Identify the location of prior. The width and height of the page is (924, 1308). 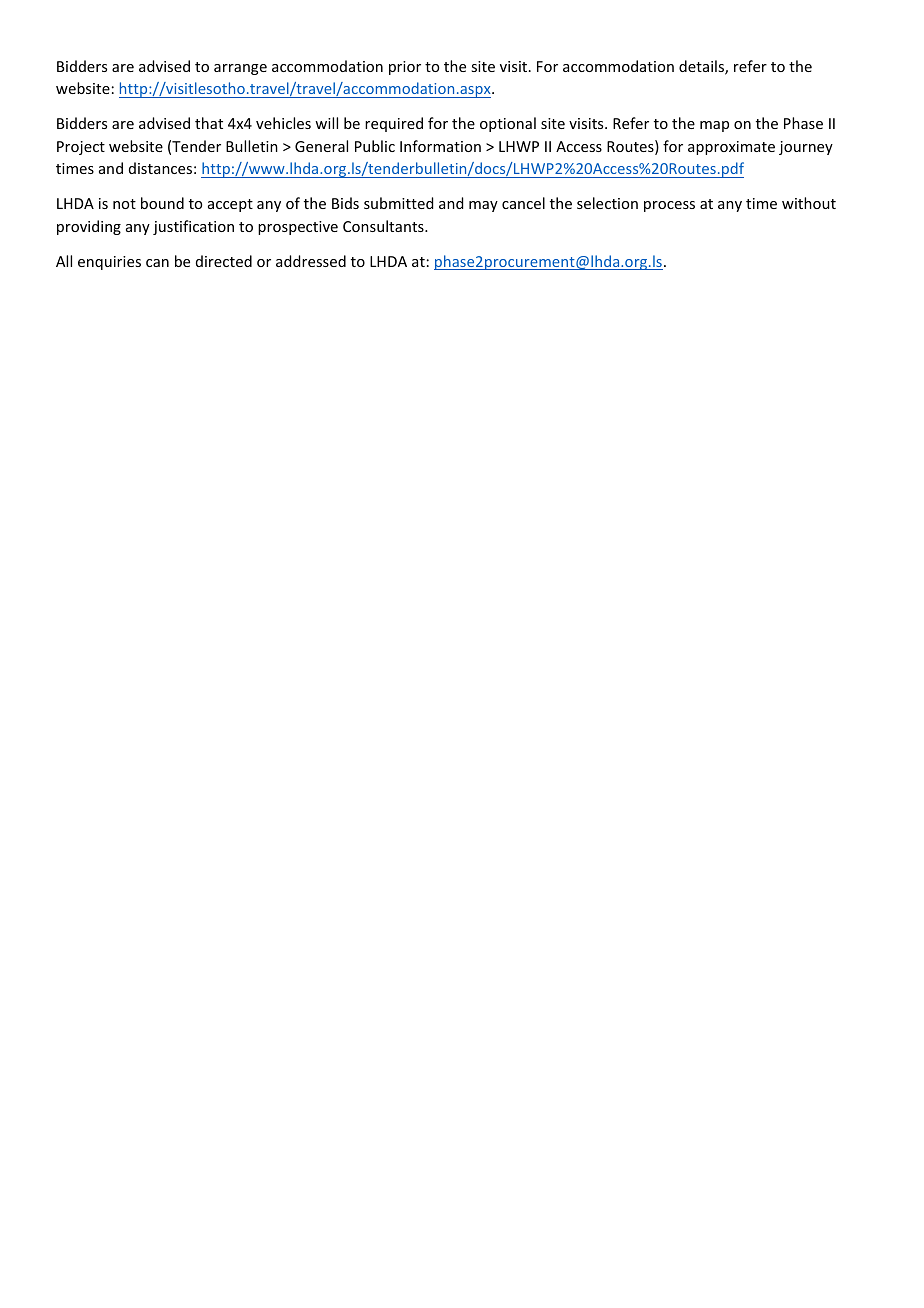
(405, 68).
